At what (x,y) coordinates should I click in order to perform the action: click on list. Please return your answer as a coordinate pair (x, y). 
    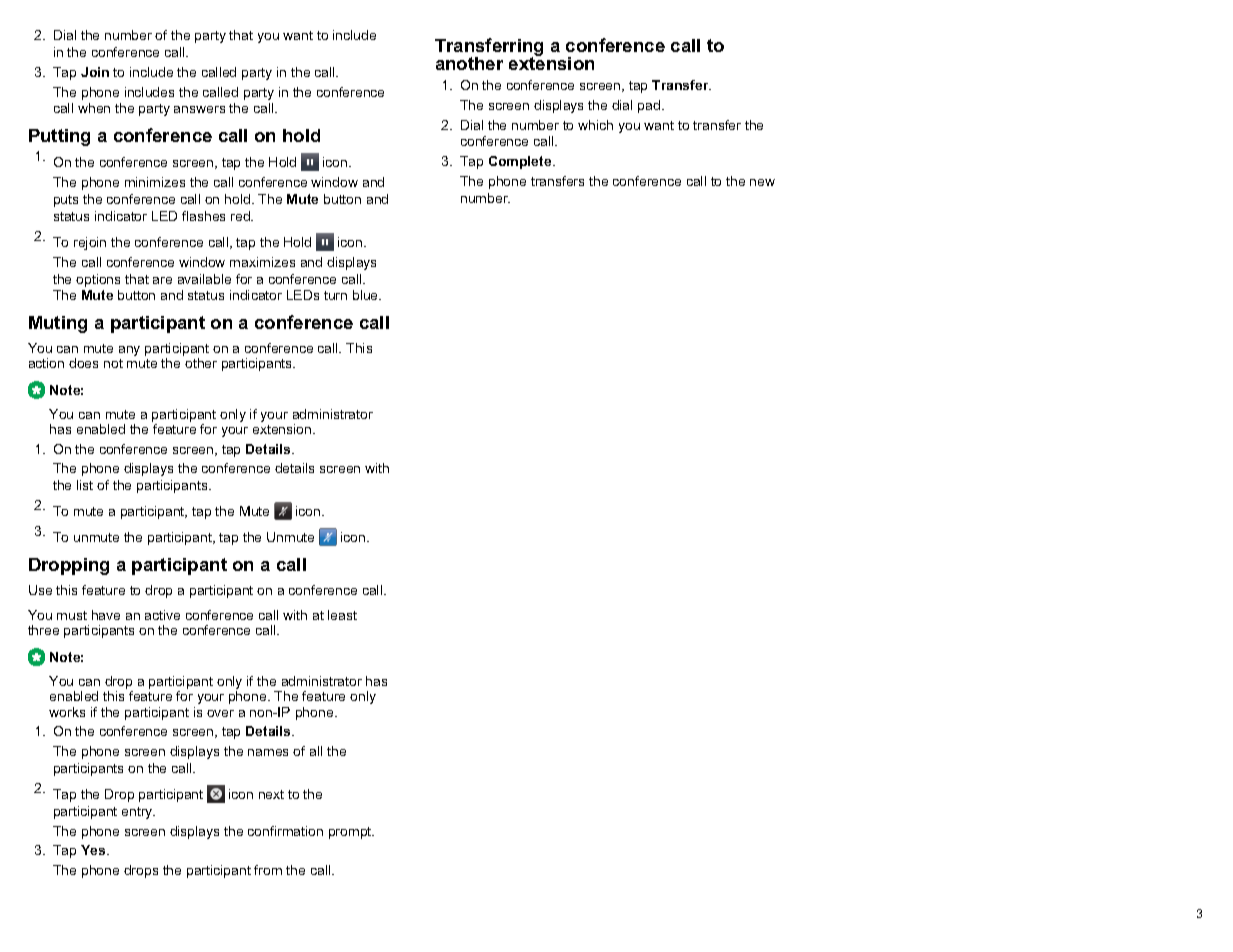
    Looking at the image, I should click on (85, 485).
